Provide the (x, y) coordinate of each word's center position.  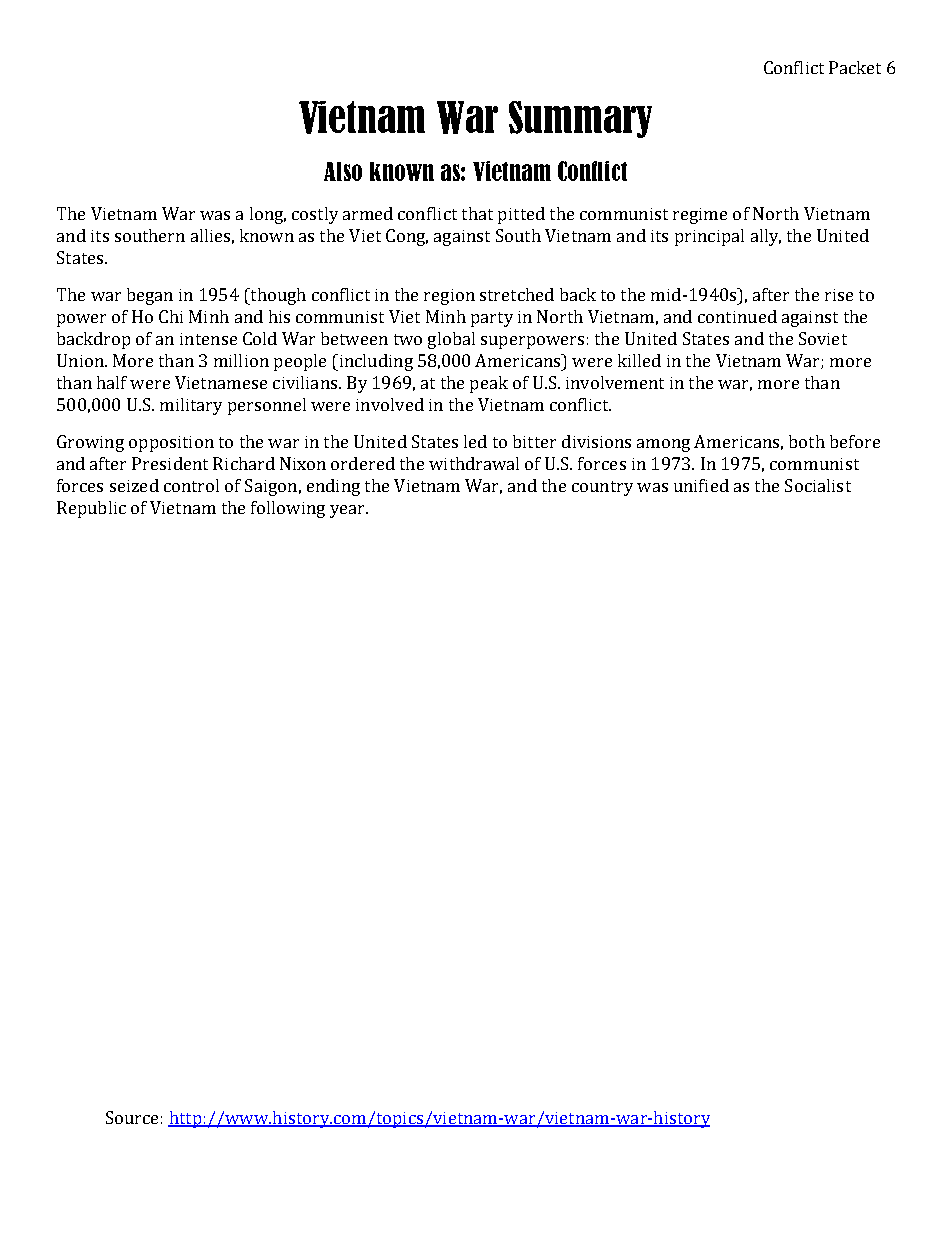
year (348, 511)
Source (132, 1117)
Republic (91, 509)
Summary (580, 119)
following (288, 509)
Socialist (818, 485)
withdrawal (474, 463)
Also (343, 171)
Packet (855, 67)
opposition (171, 444)
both (807, 441)
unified (701, 485)
